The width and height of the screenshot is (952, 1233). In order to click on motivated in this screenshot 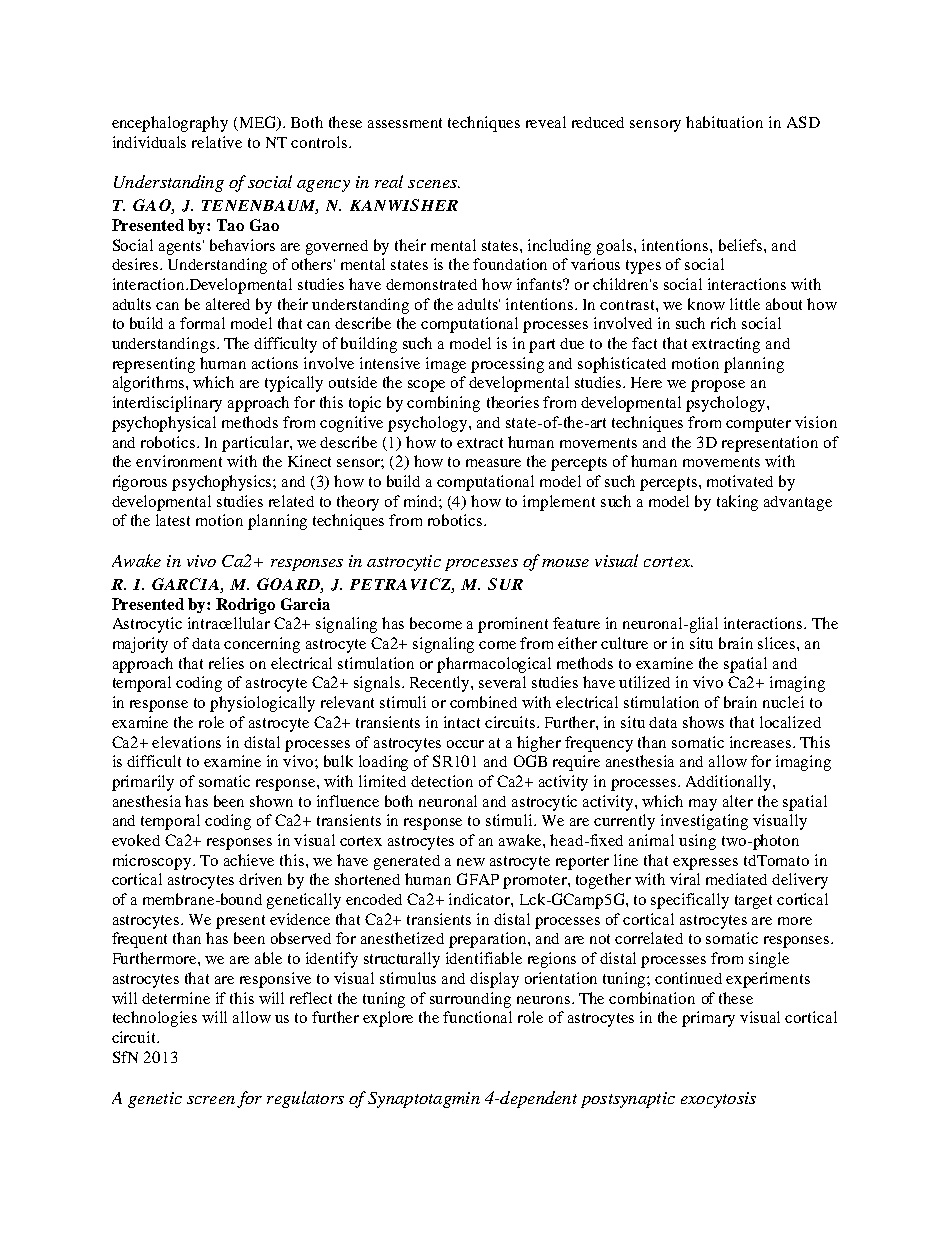, I will do `click(740, 481)`.
